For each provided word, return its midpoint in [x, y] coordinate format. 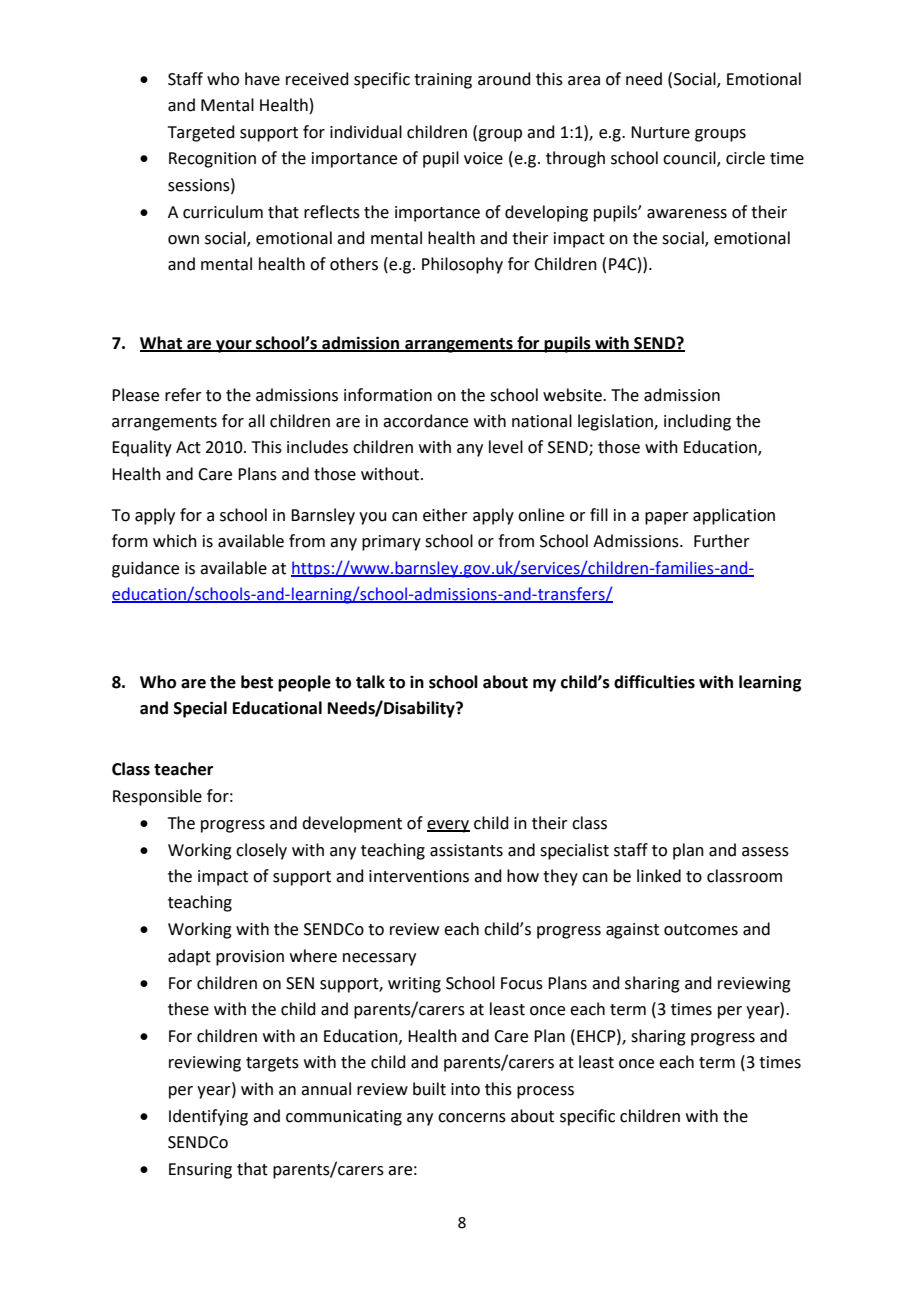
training [443, 81]
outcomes [701, 930]
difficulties [654, 682]
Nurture [660, 132]
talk [370, 682]
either [445, 515]
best [257, 682]
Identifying [208, 1117]
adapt [189, 957]
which [175, 541]
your [234, 346]
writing [414, 985]
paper [667, 518]
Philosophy [462, 265]
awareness [687, 214]
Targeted [201, 133]
